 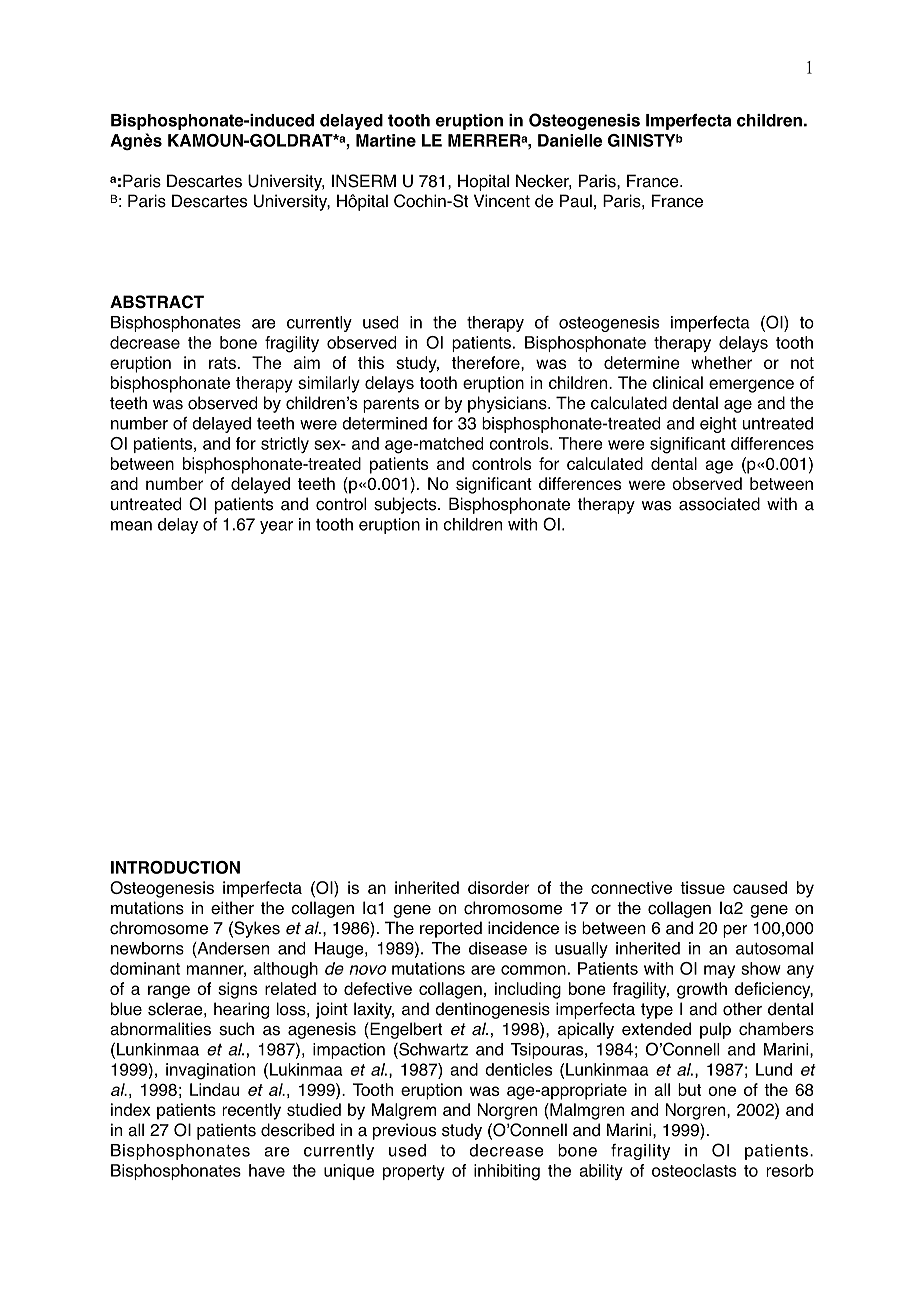 What do you see at coordinates (406, 505) in the image?
I see `subjects` at bounding box center [406, 505].
